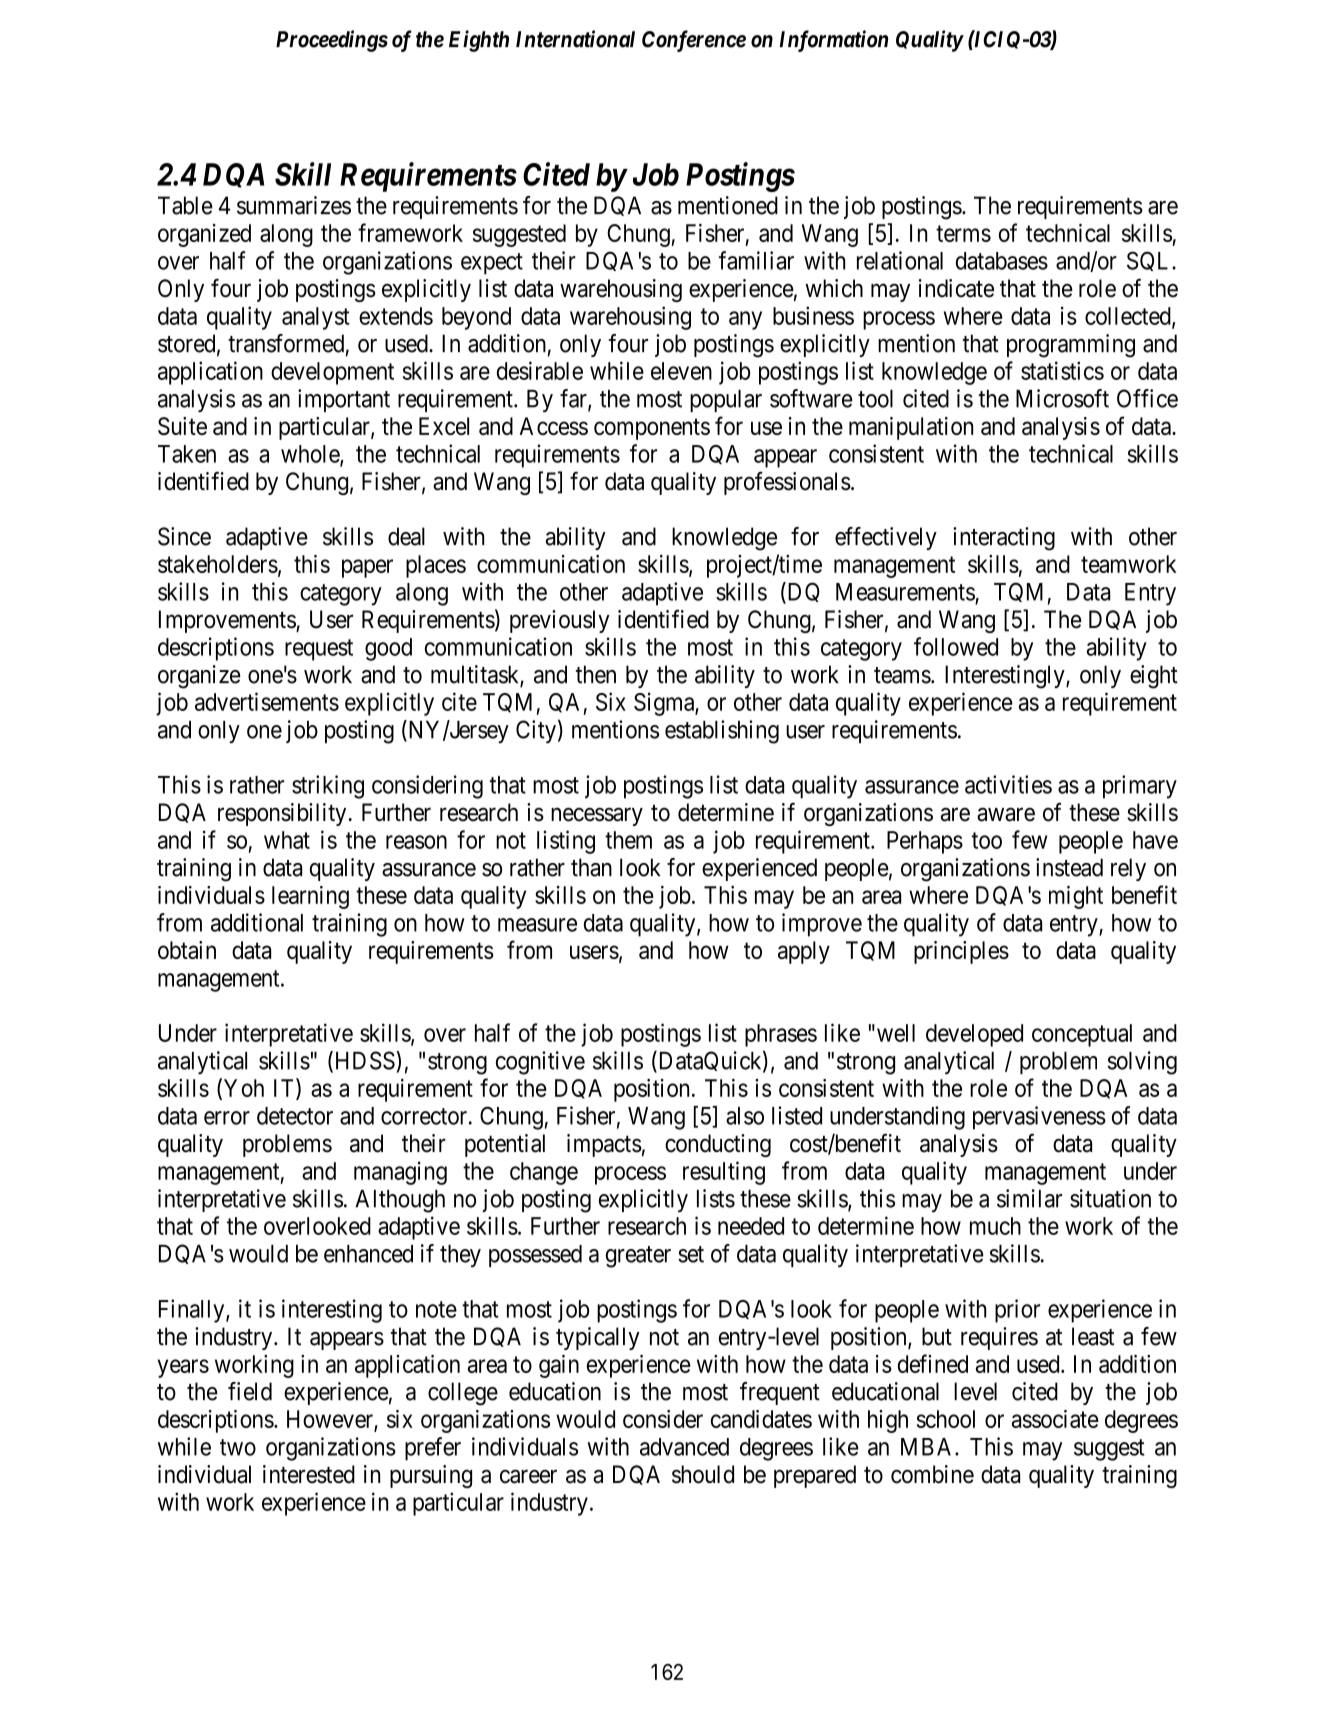 The width and height of the image is (1334, 1727). I want to click on Information, so click(834, 41).
